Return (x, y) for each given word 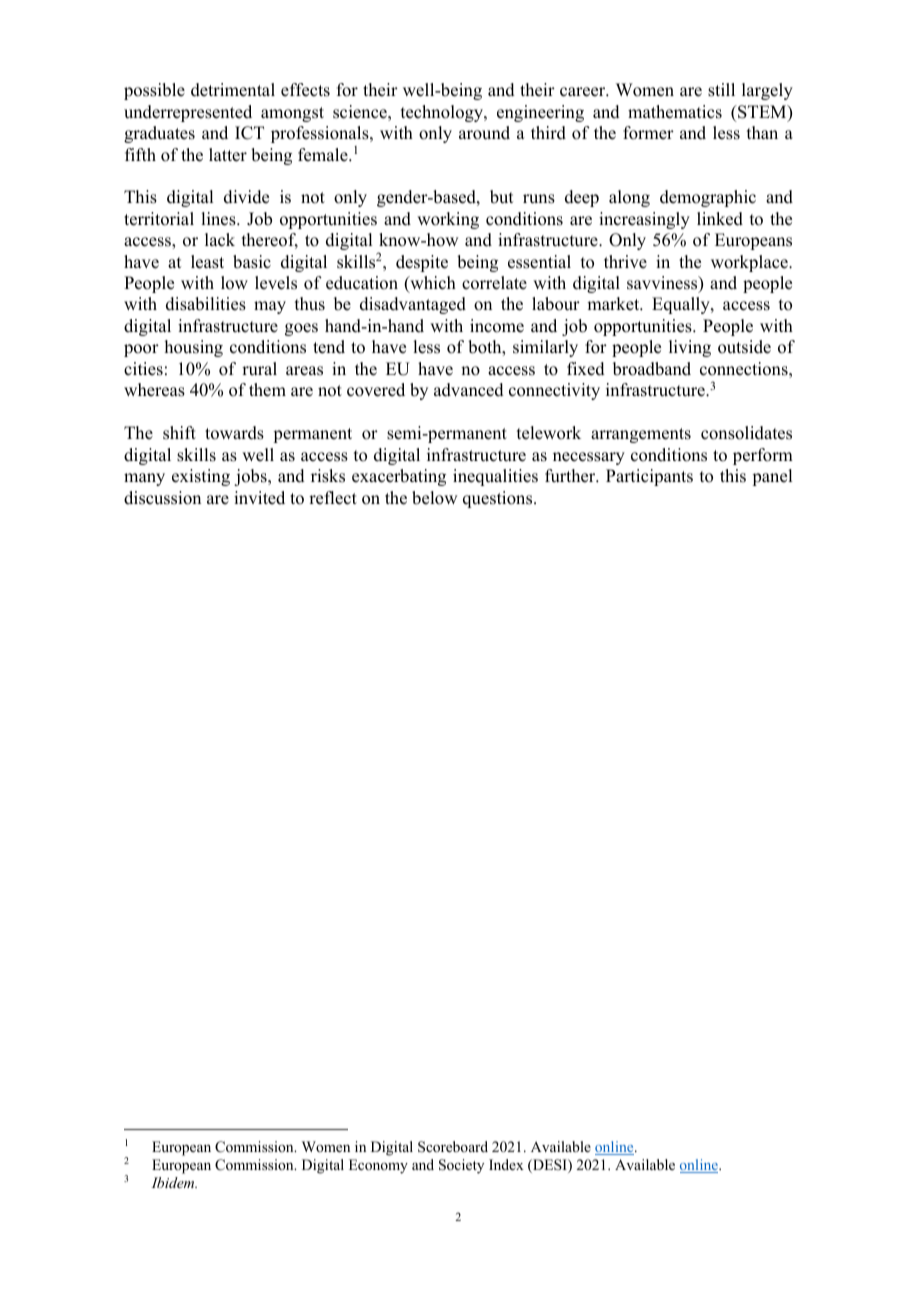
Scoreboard (453, 1147)
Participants (649, 477)
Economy (378, 1166)
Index (506, 1164)
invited (259, 498)
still (721, 90)
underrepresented (188, 113)
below (434, 498)
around (484, 133)
